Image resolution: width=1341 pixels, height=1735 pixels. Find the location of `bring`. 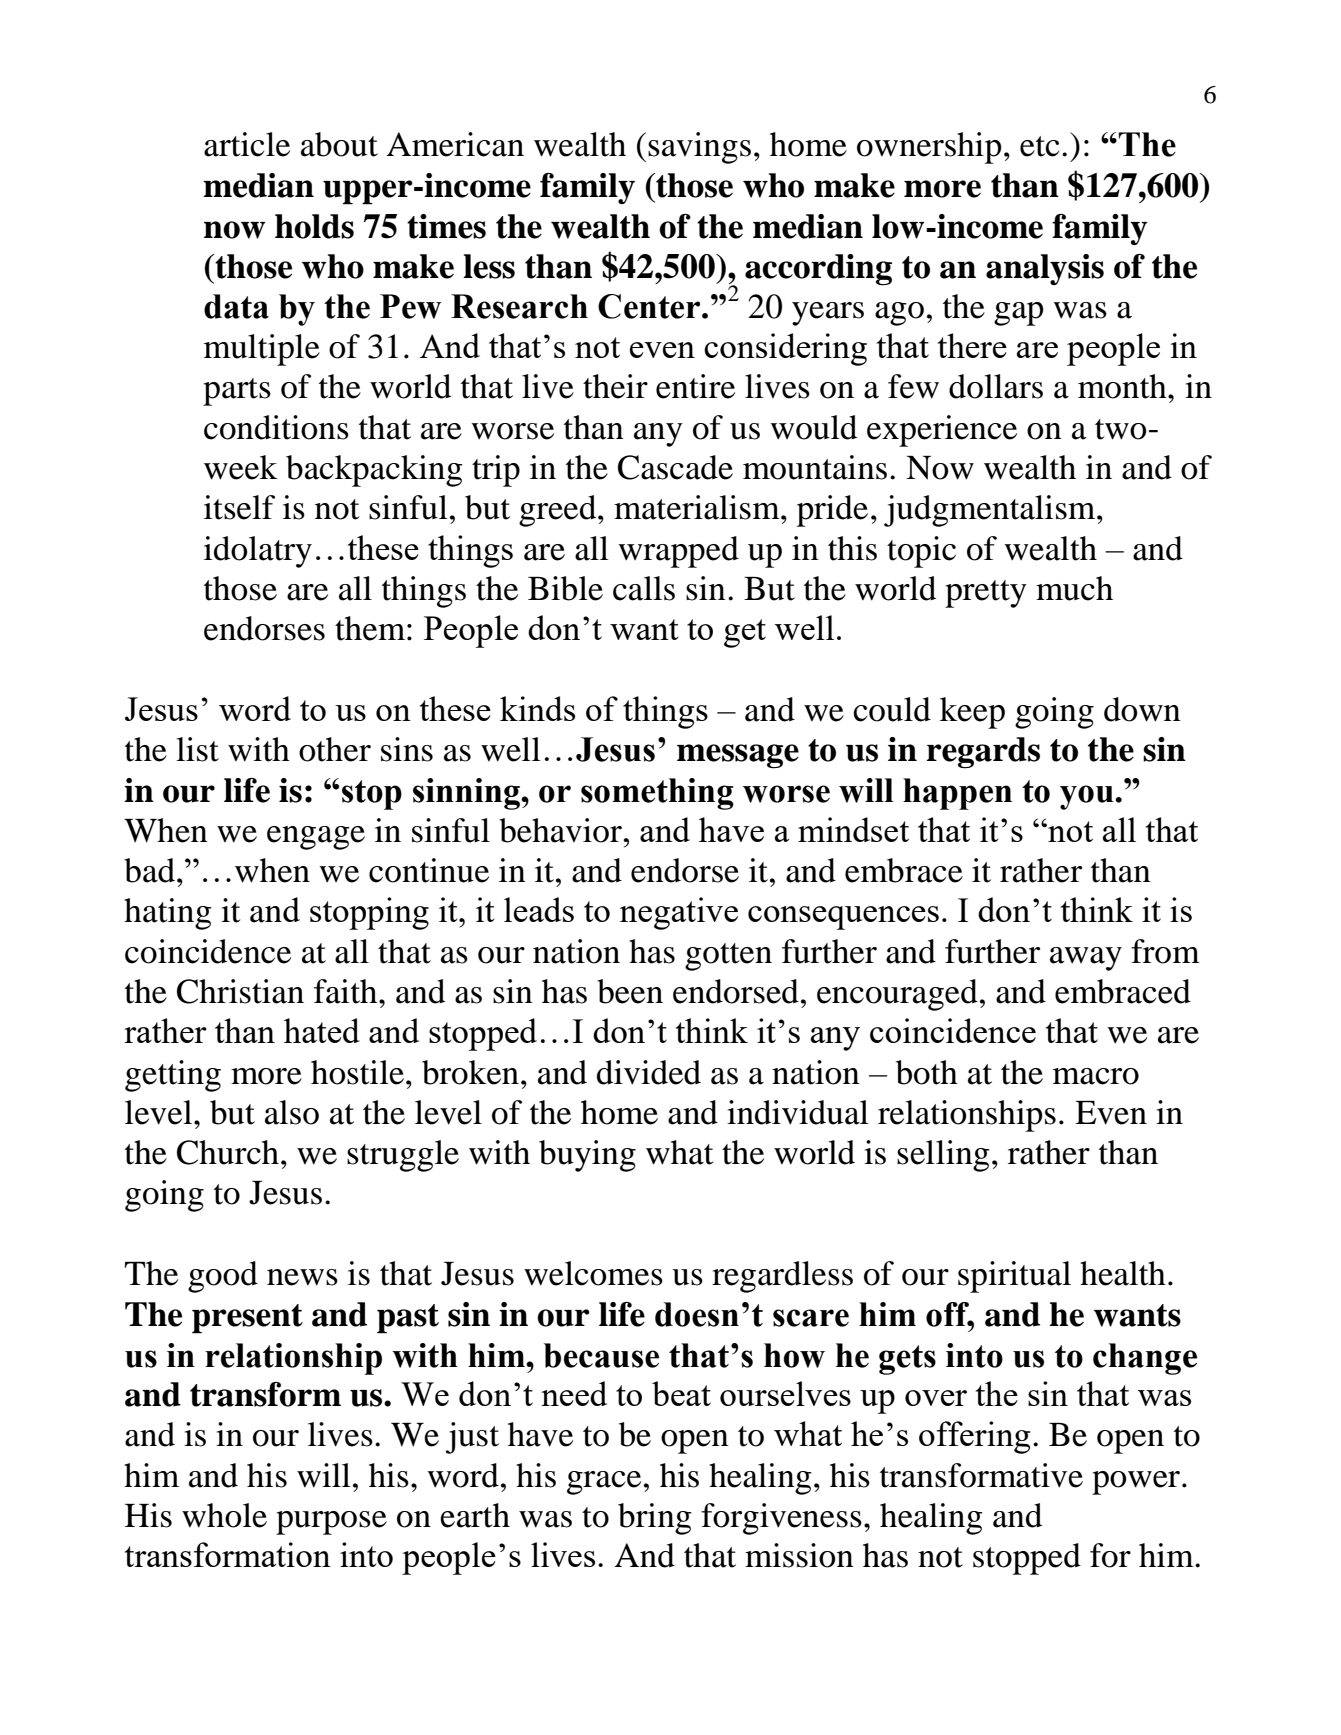

bring is located at coordinates (655, 1519).
